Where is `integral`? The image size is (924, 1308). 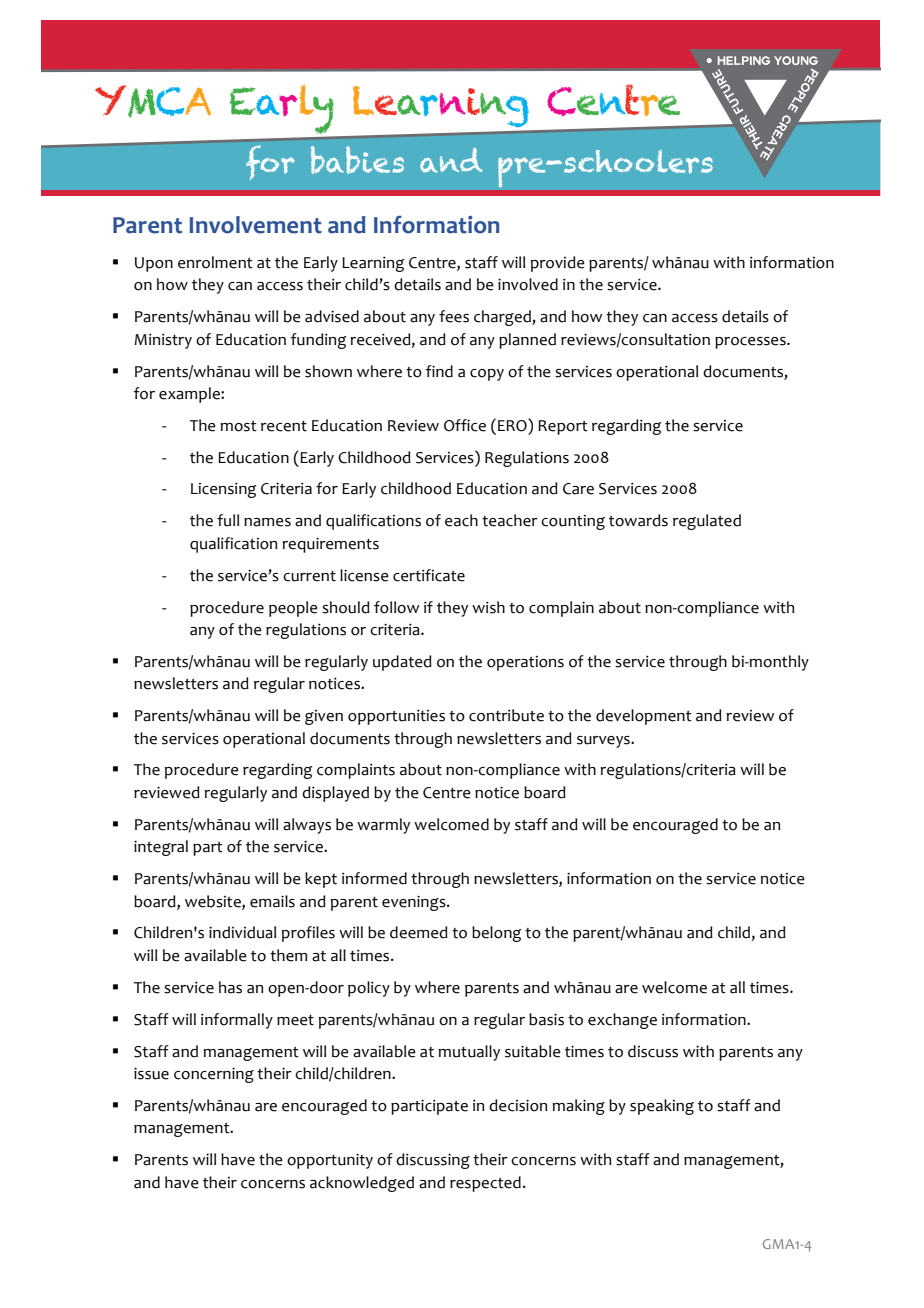
integral is located at coordinates (161, 848).
